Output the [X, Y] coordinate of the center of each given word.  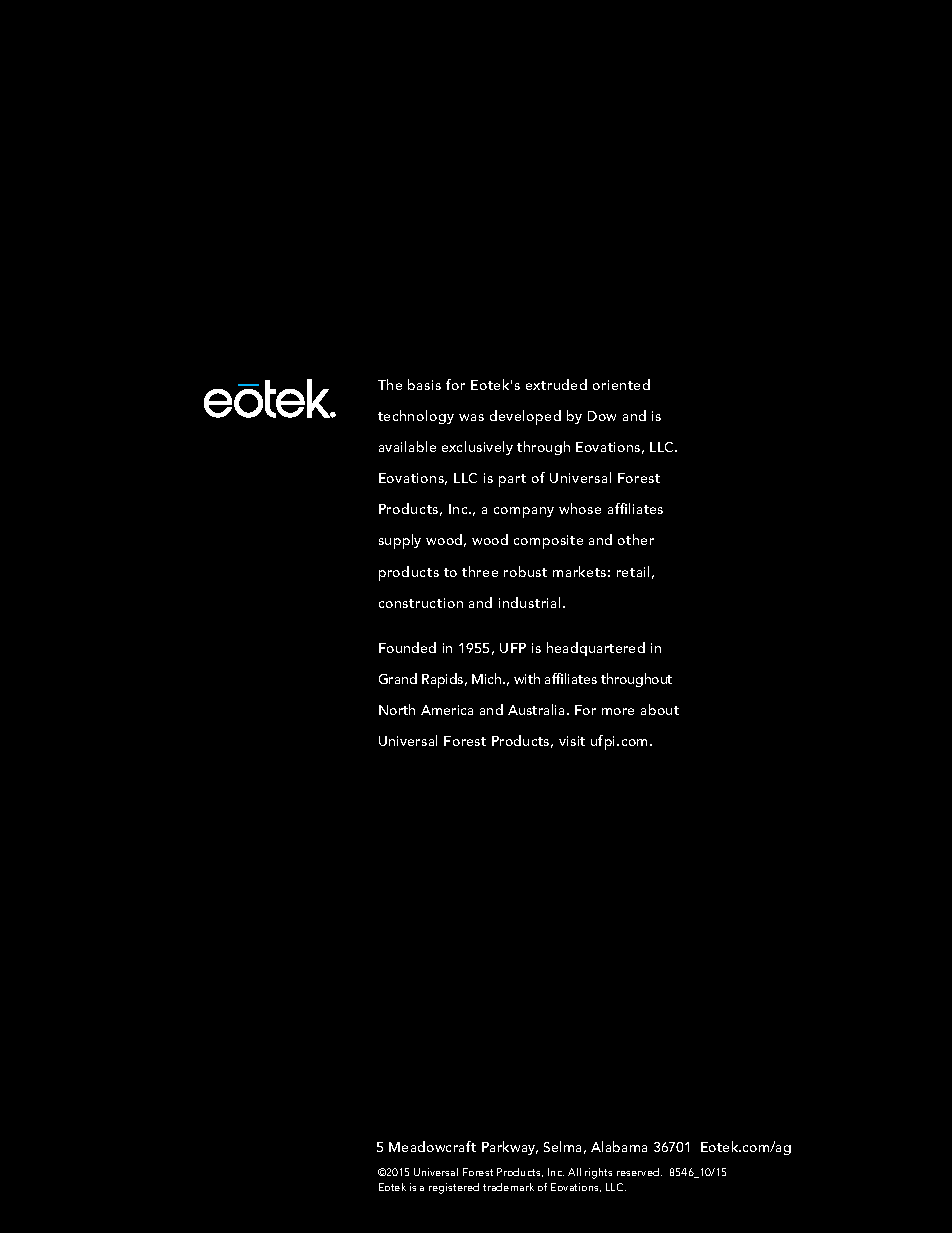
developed [525, 417]
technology [416, 417]
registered [454, 1188]
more [618, 711]
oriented [621, 384]
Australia [536, 709]
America [447, 710]
